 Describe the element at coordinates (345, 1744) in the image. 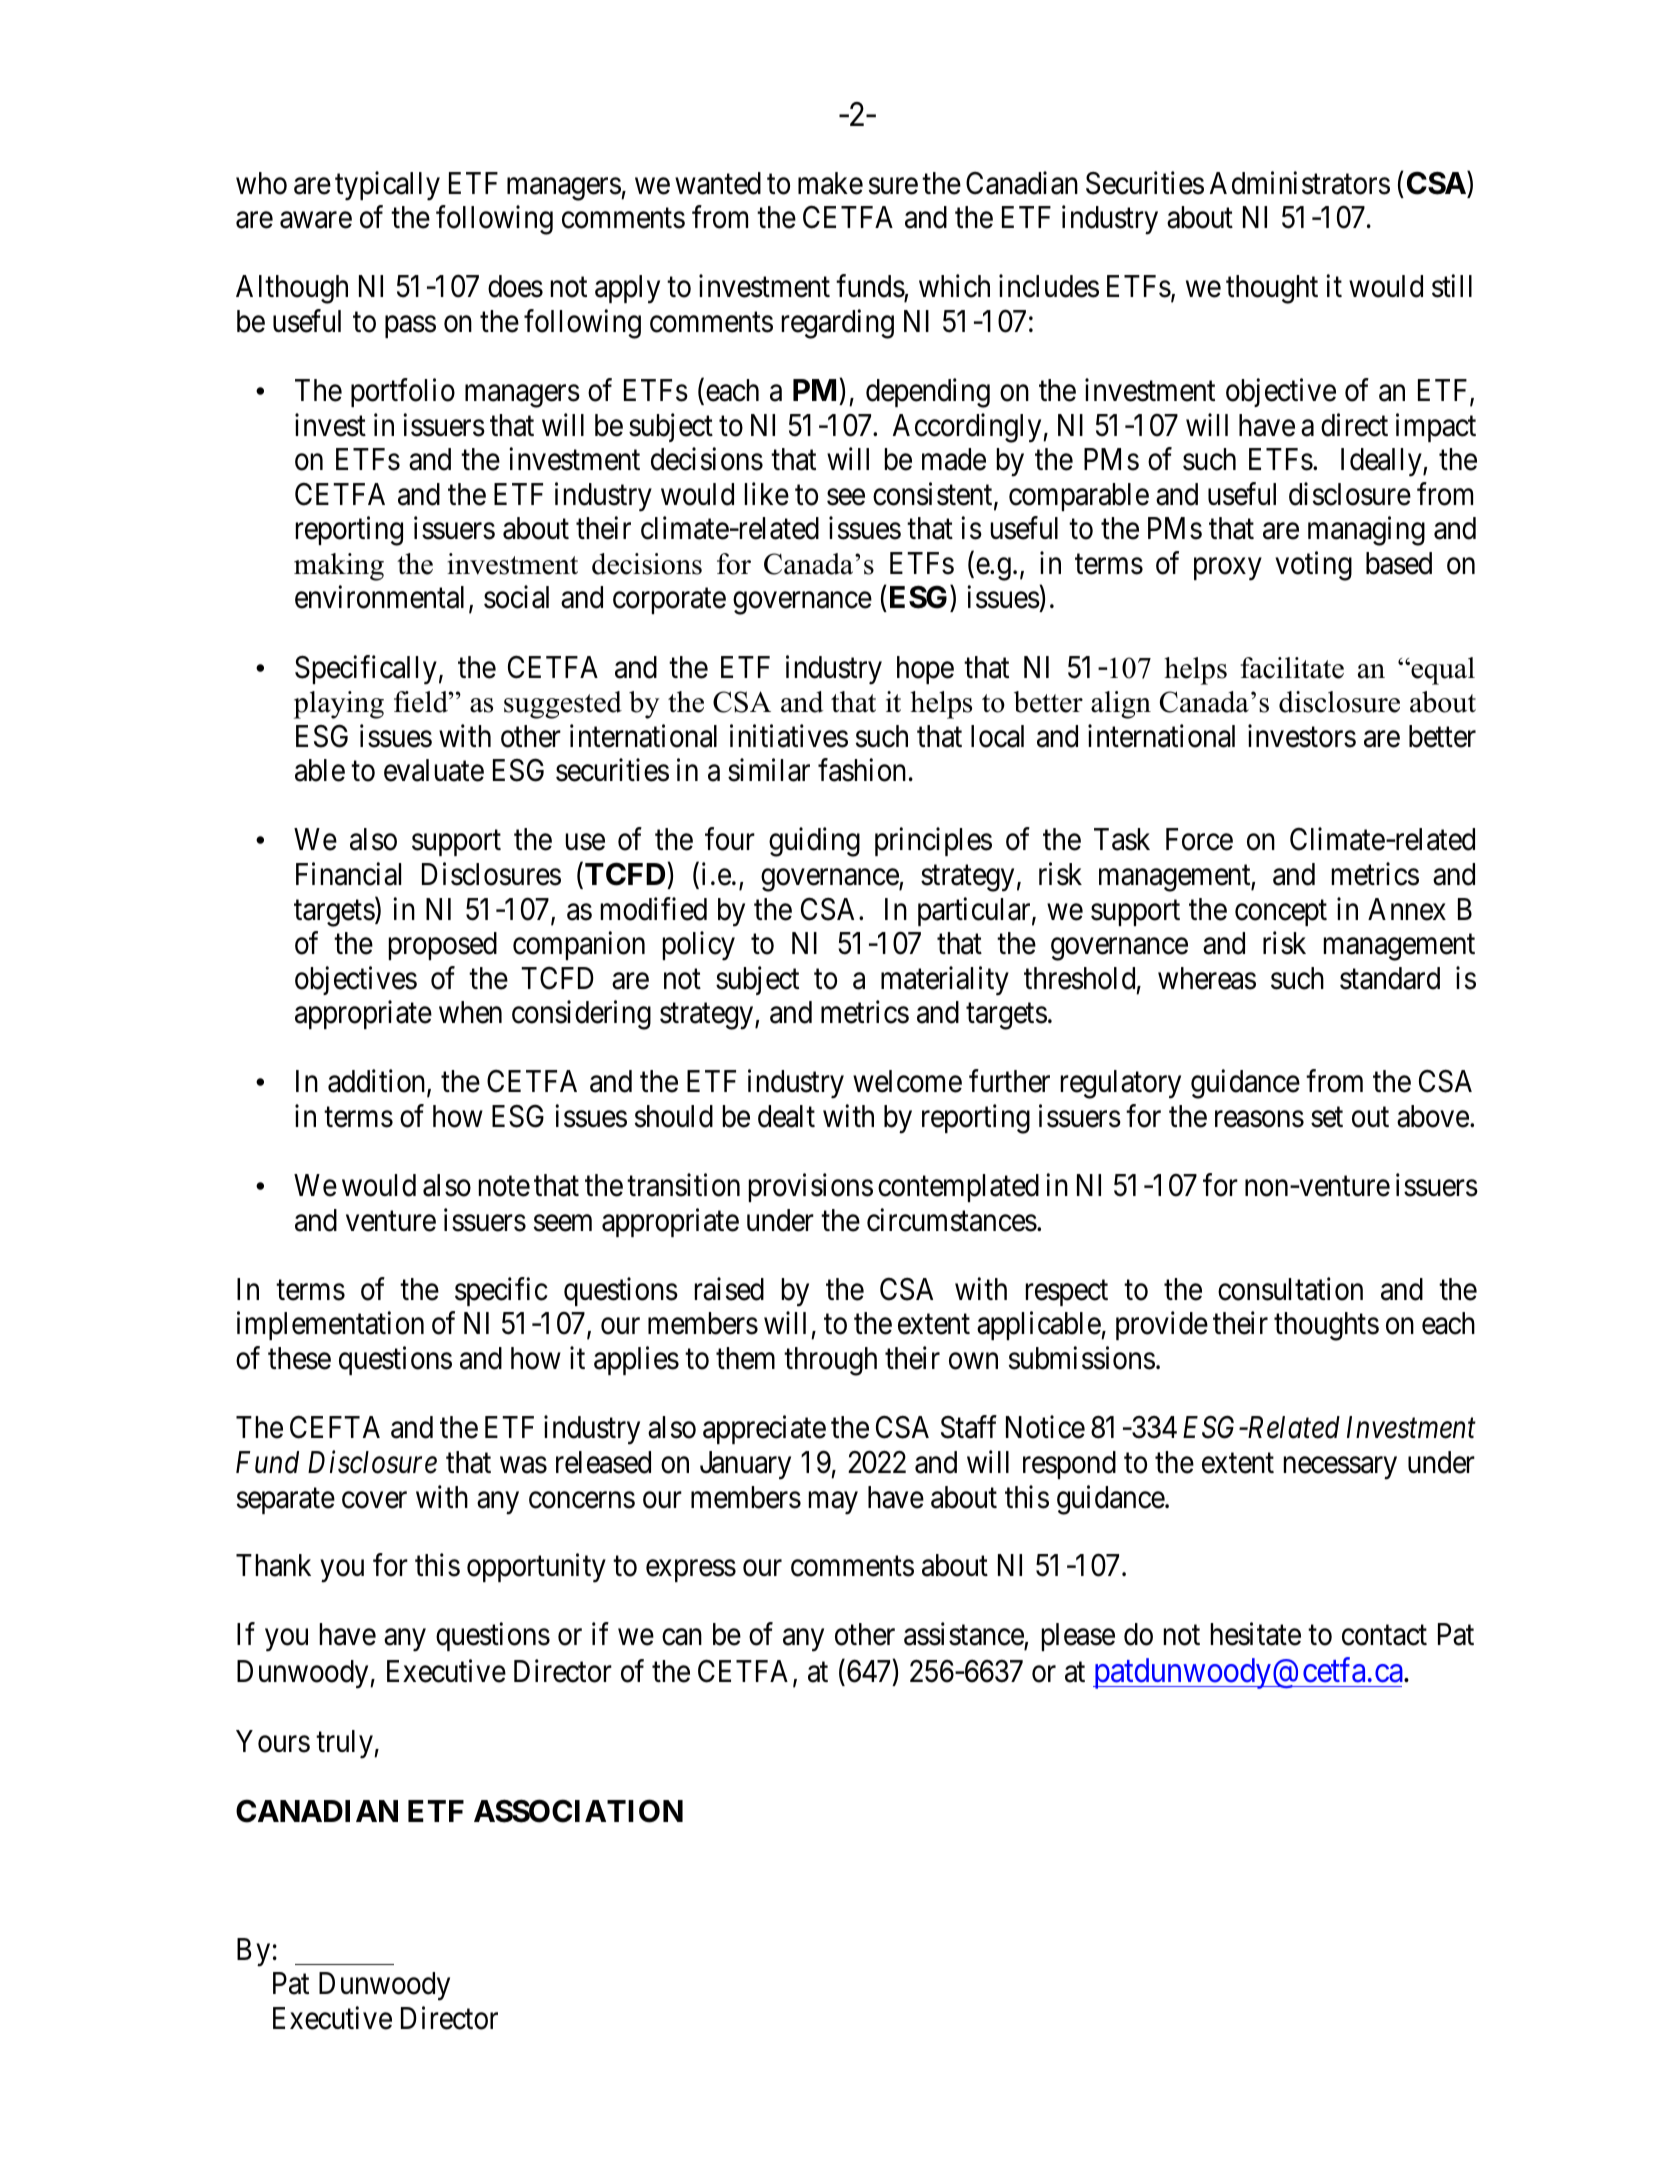

I see `truly` at that location.
